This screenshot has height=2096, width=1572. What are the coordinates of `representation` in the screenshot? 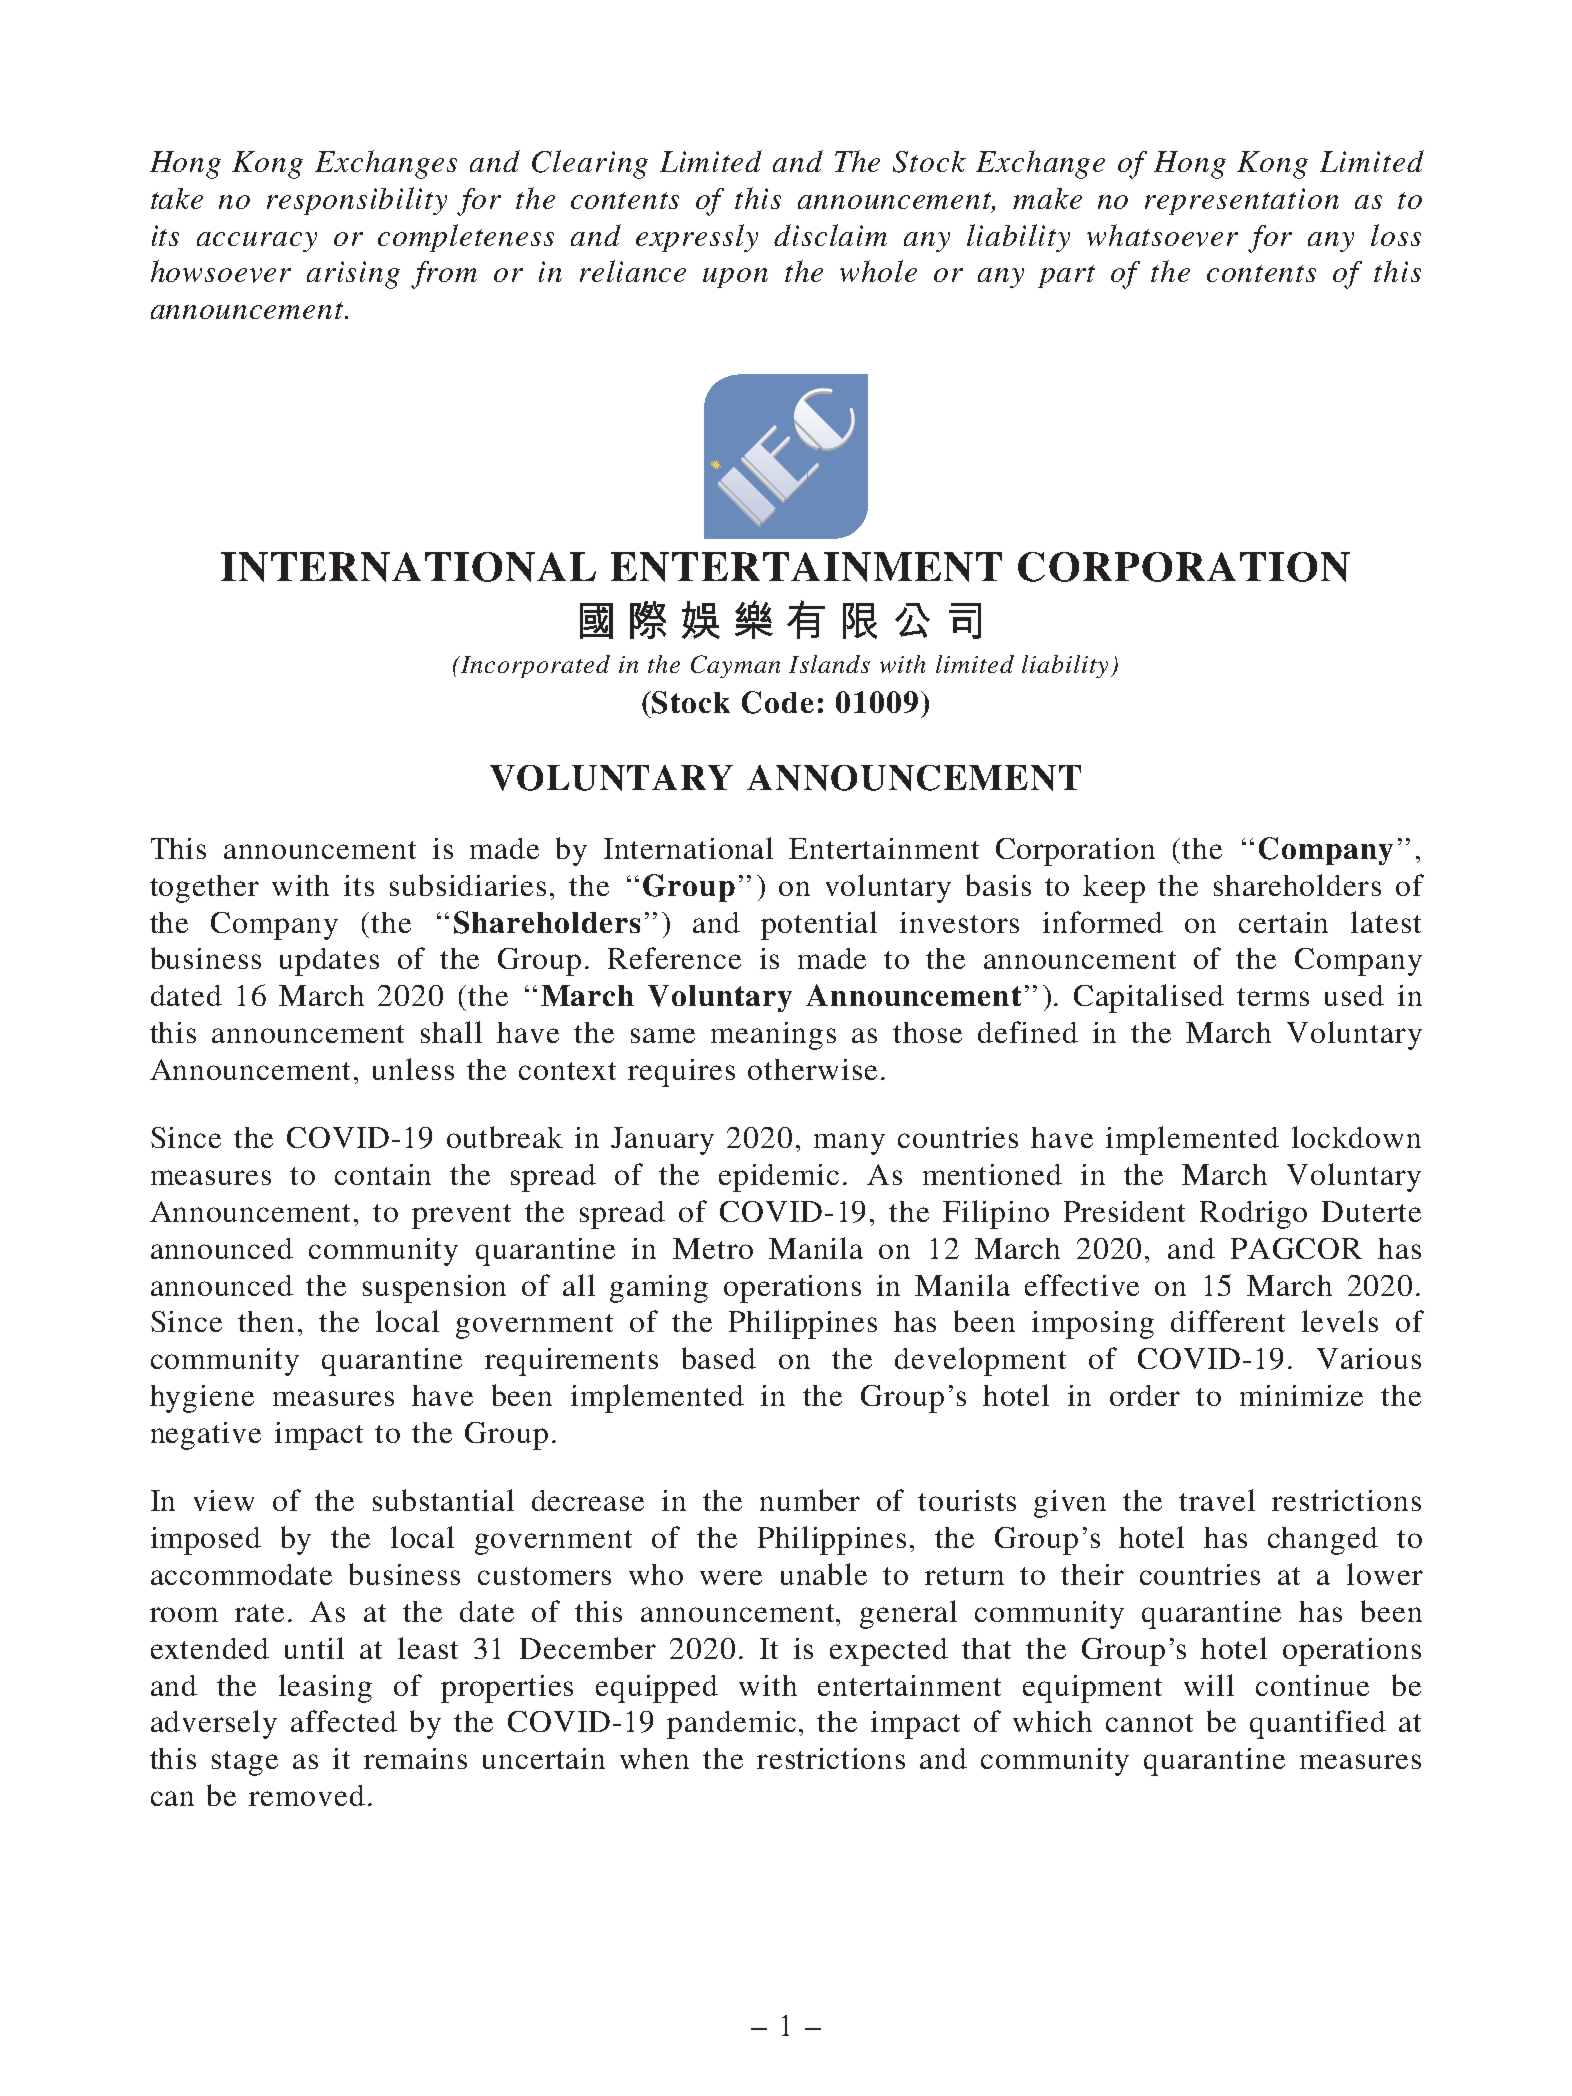 It's located at (1242, 201).
